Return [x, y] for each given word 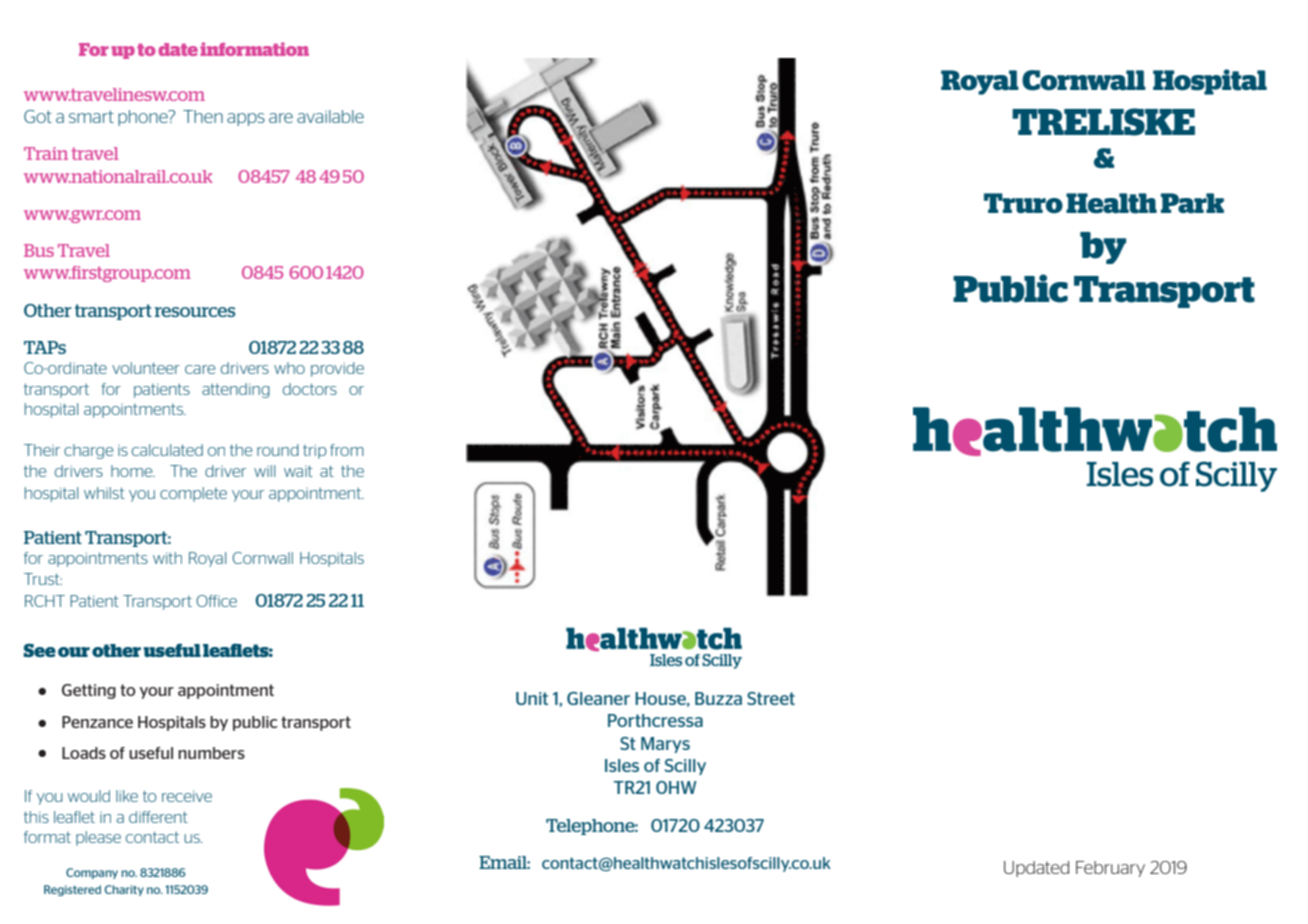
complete [193, 494]
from [347, 450]
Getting [89, 691]
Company [92, 873]
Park [1192, 203]
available [330, 116]
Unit [532, 698]
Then [203, 116]
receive [187, 796]
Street [771, 698]
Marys [665, 745]
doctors [310, 389]
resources [195, 312]
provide [337, 369]
